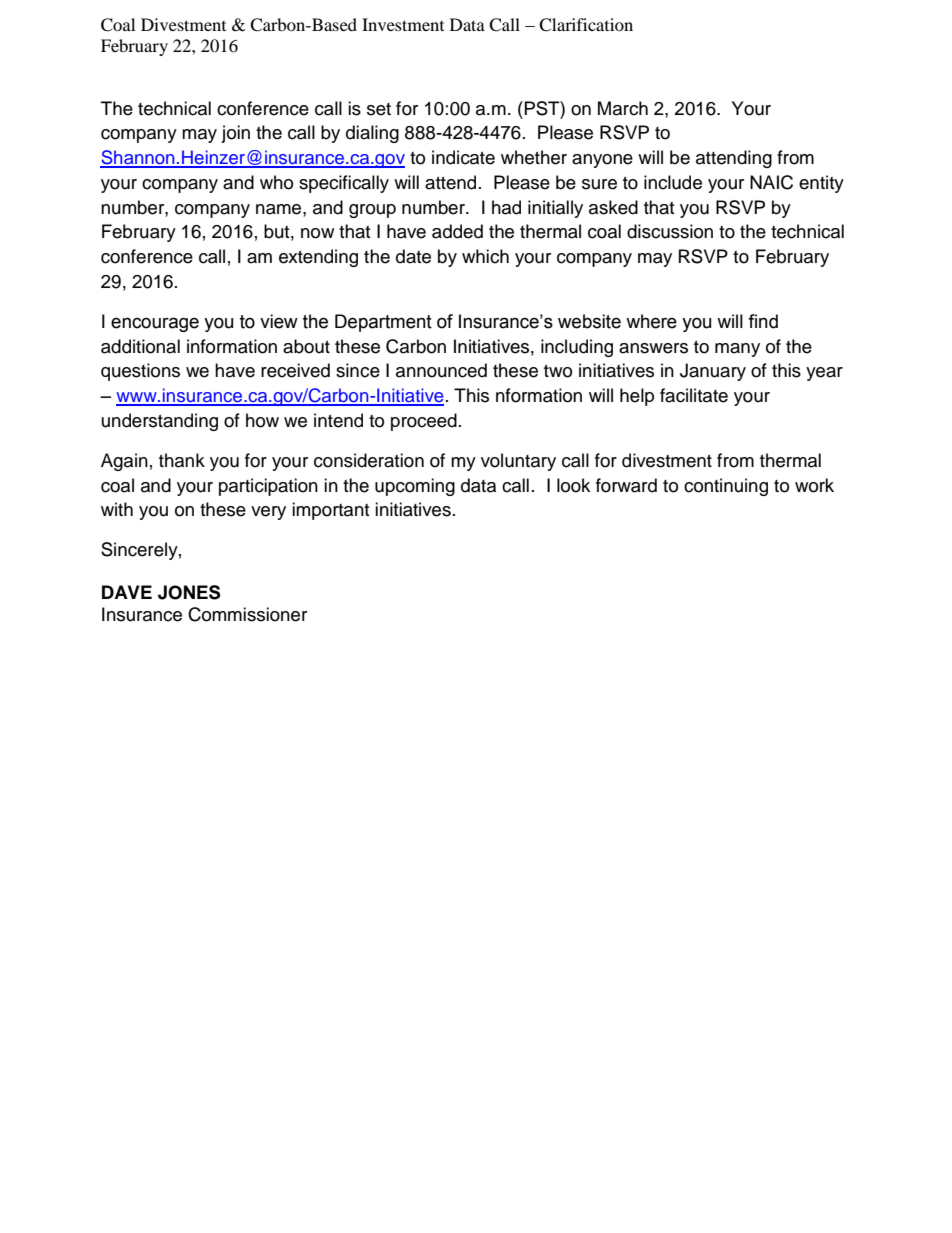 Image resolution: width=952 pixels, height=1233 pixels. What do you see at coordinates (586, 25) in the page?
I see `Clarification` at bounding box center [586, 25].
